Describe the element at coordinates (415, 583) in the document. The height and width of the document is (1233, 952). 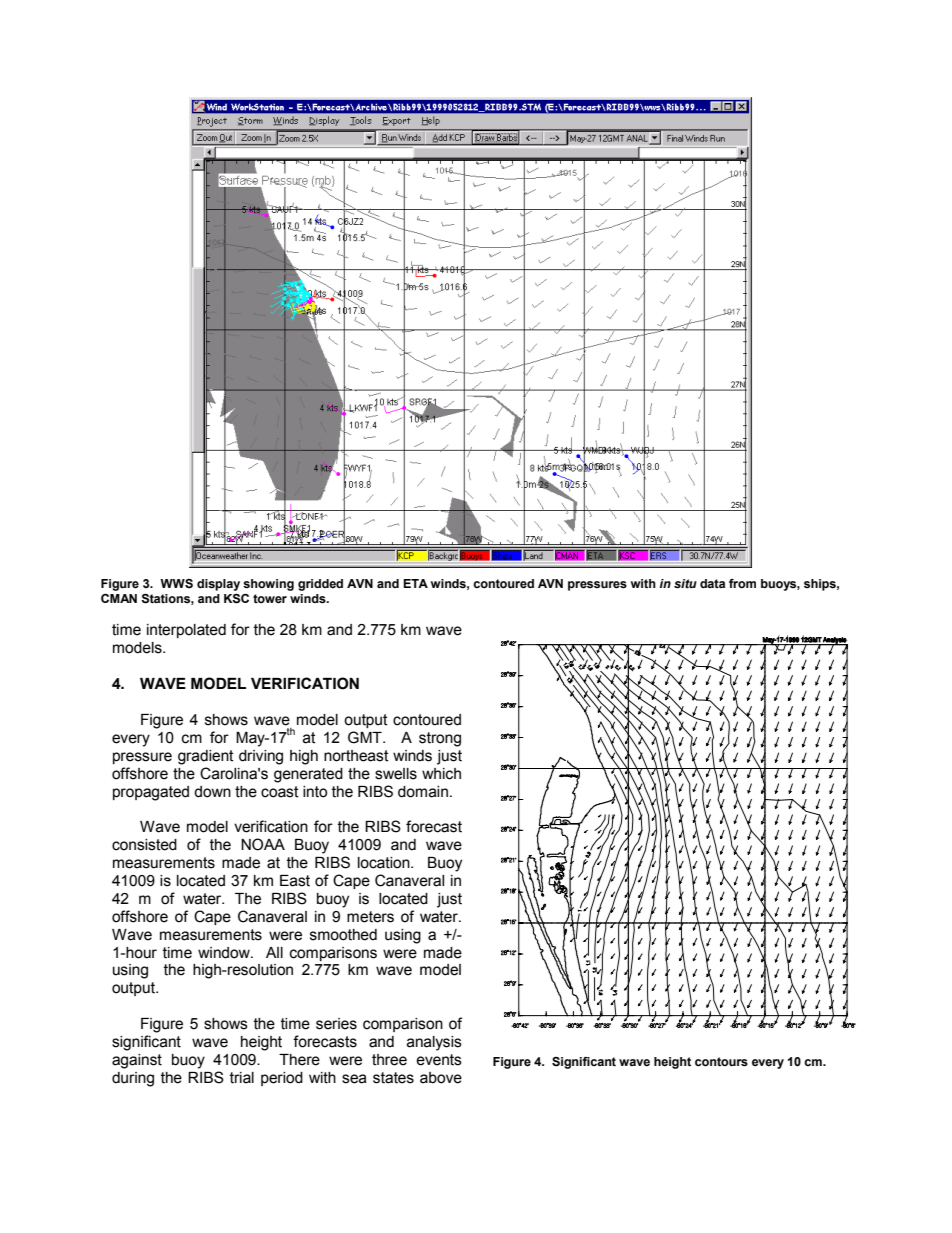
I see `ETA` at that location.
